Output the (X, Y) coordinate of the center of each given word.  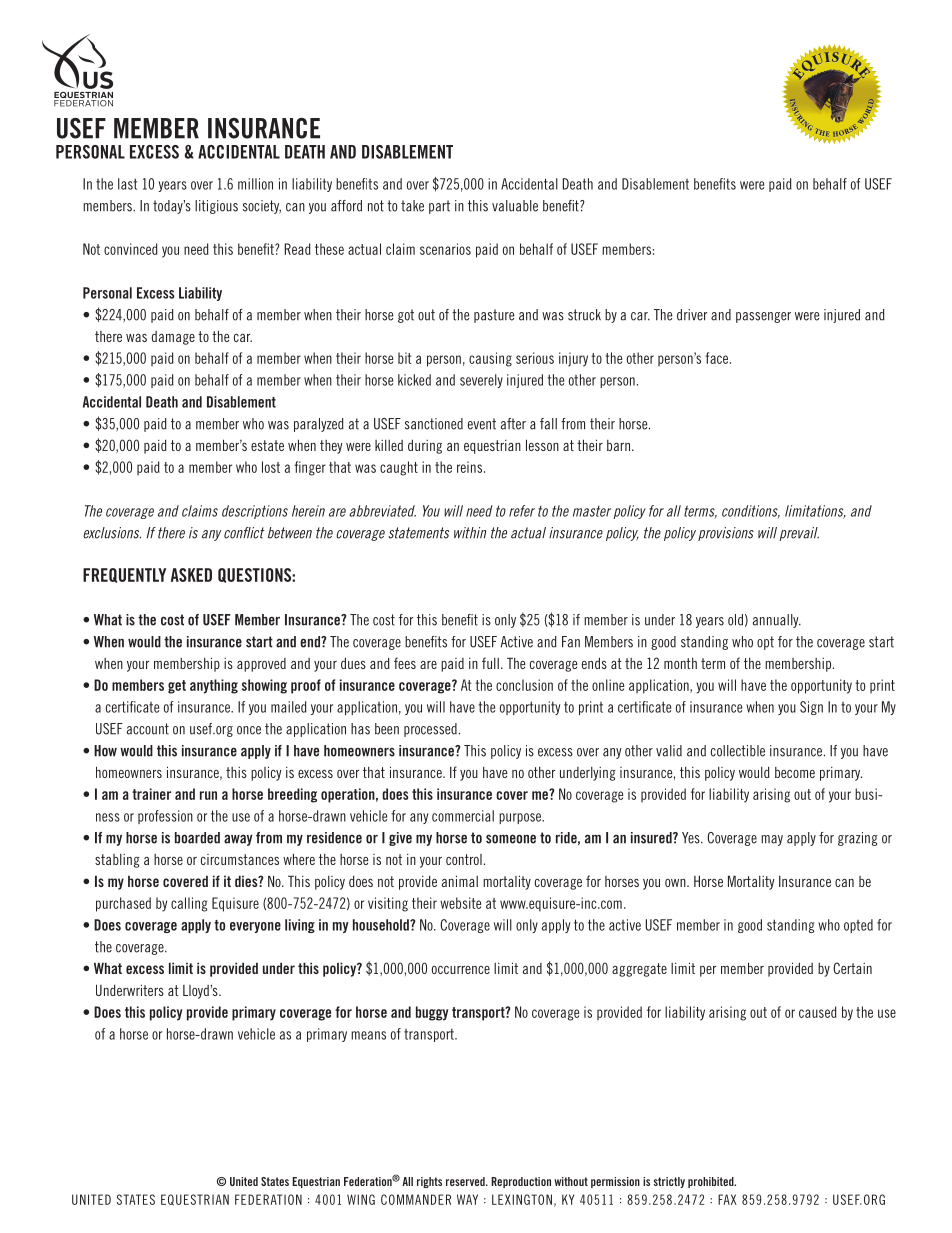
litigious (216, 207)
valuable (515, 206)
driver (692, 315)
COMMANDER (416, 1199)
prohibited (712, 1182)
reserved (466, 1181)
